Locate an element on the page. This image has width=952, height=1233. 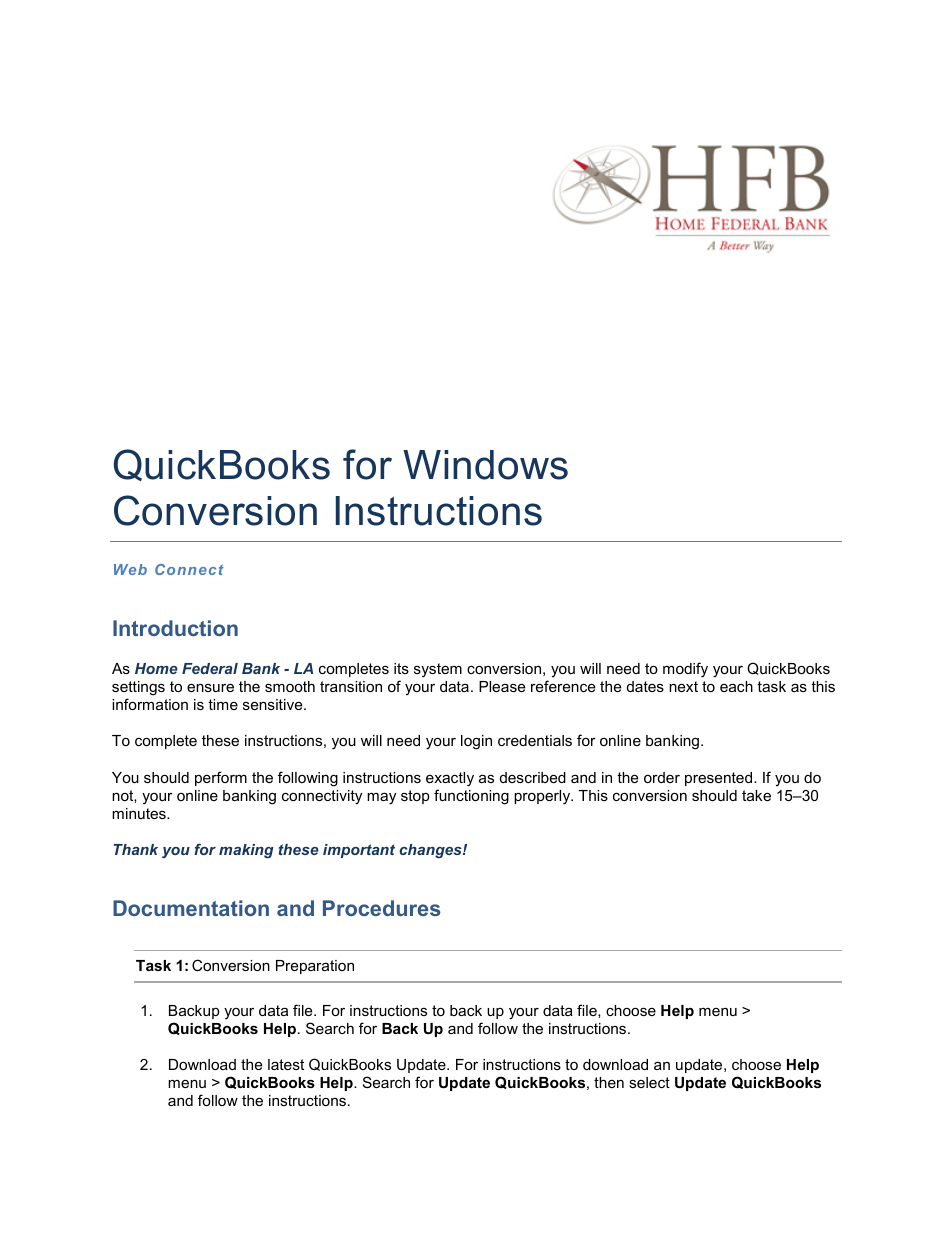
latest is located at coordinates (286, 1064).
